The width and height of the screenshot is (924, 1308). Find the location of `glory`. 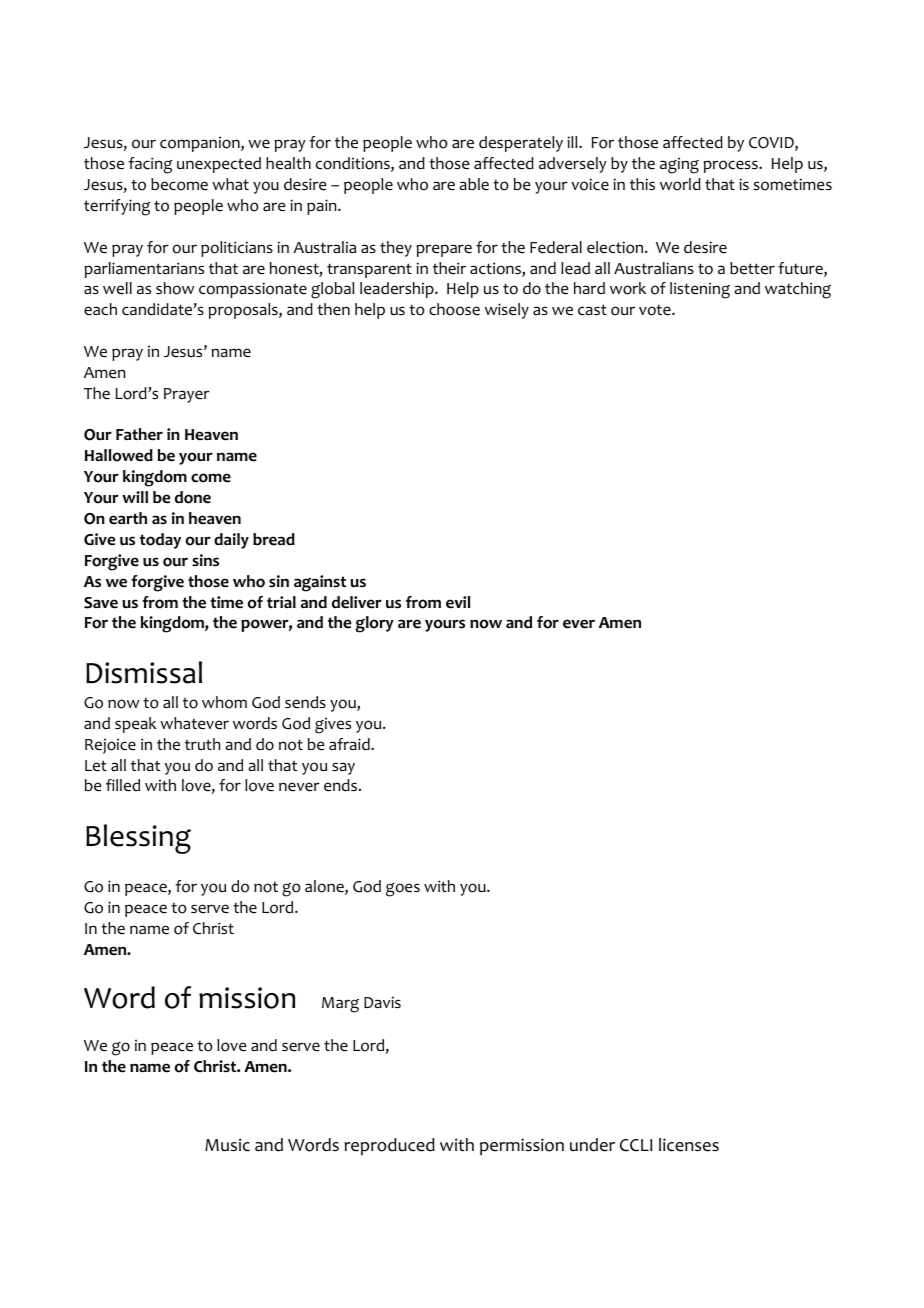

glory is located at coordinates (375, 624).
